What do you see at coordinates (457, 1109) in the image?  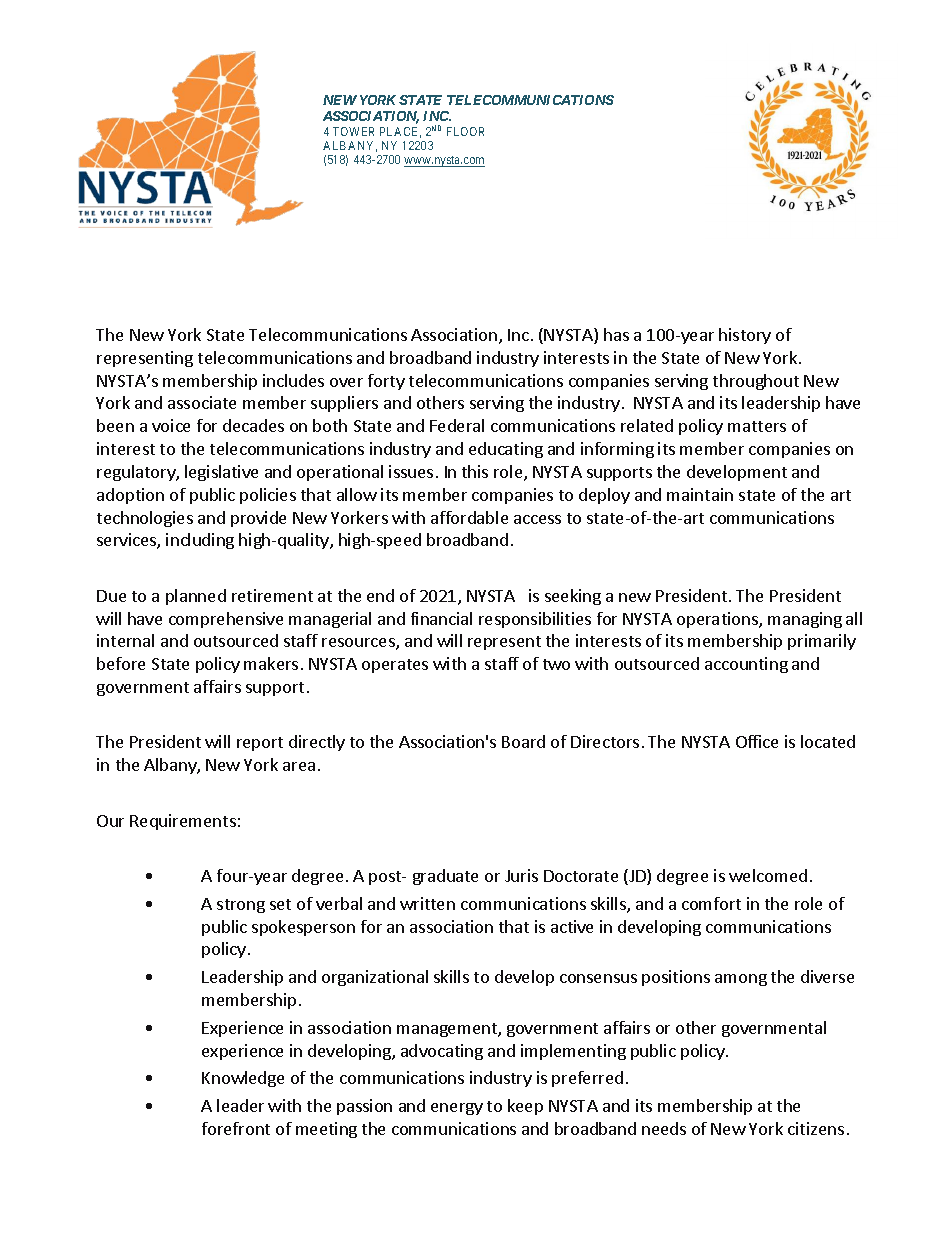 I see `energy` at bounding box center [457, 1109].
